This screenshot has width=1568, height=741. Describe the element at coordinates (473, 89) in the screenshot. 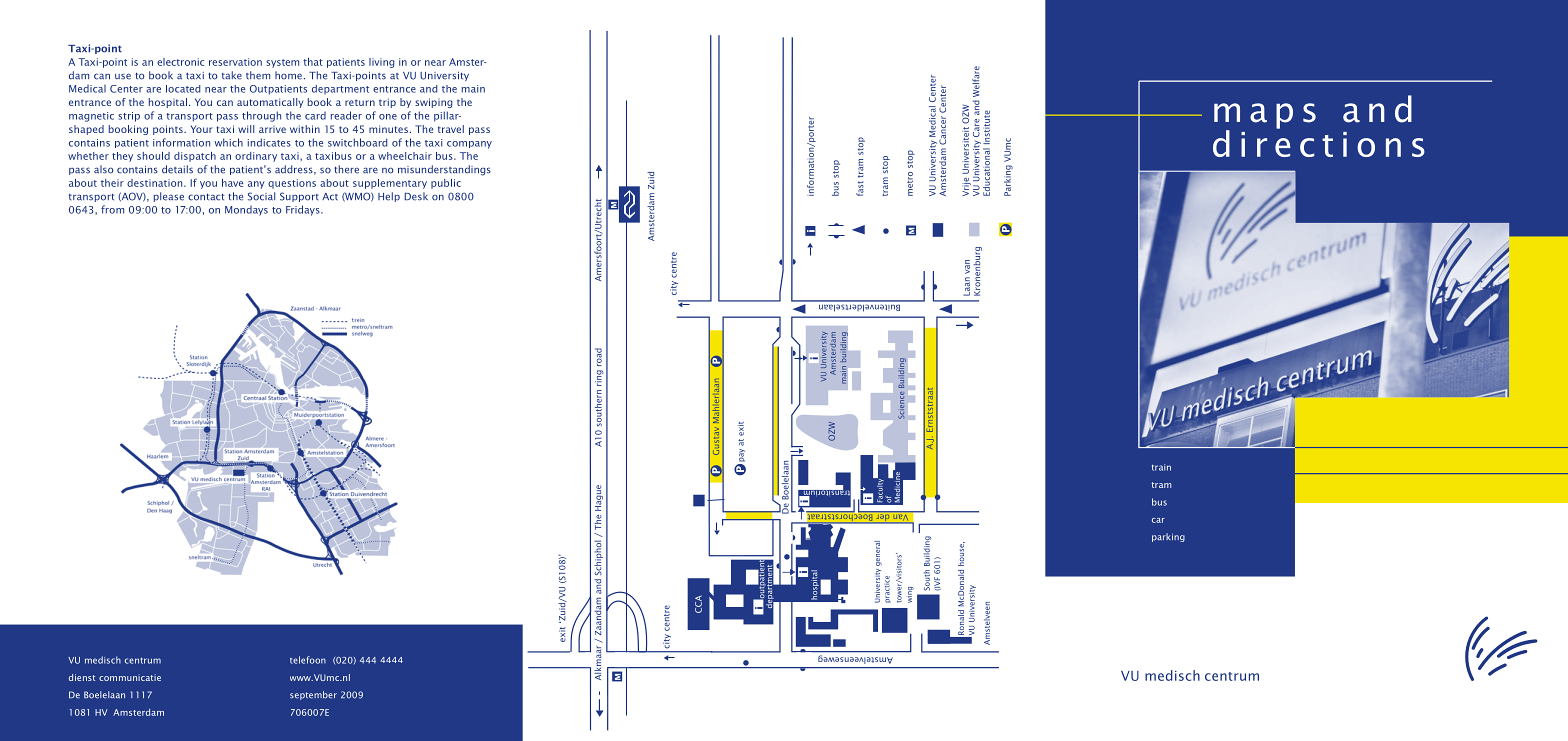

I see `main` at that location.
